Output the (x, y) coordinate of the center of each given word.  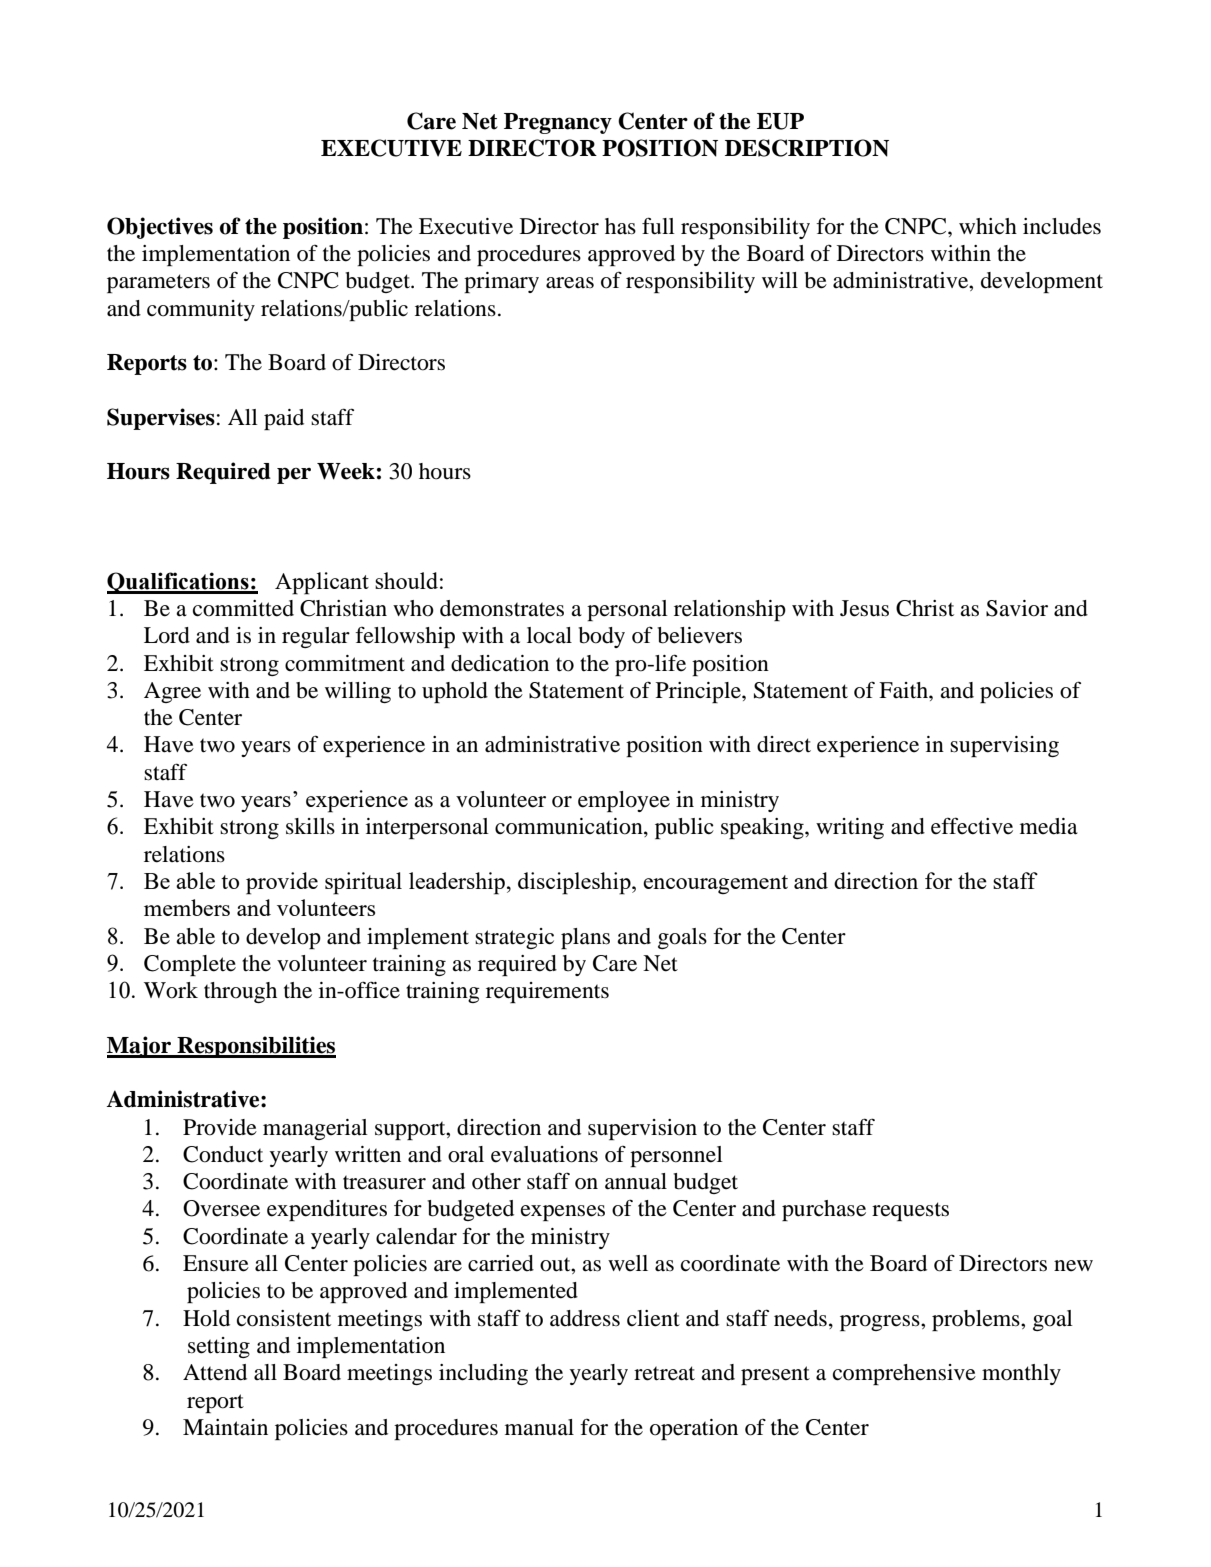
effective (972, 826)
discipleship (575, 883)
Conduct (223, 1154)
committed (243, 608)
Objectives (160, 228)
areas (570, 283)
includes (1062, 226)
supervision (642, 1129)
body (601, 637)
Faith (904, 690)
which (988, 226)
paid (284, 419)
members (187, 907)
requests (910, 1211)
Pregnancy (558, 123)
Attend (215, 1372)
